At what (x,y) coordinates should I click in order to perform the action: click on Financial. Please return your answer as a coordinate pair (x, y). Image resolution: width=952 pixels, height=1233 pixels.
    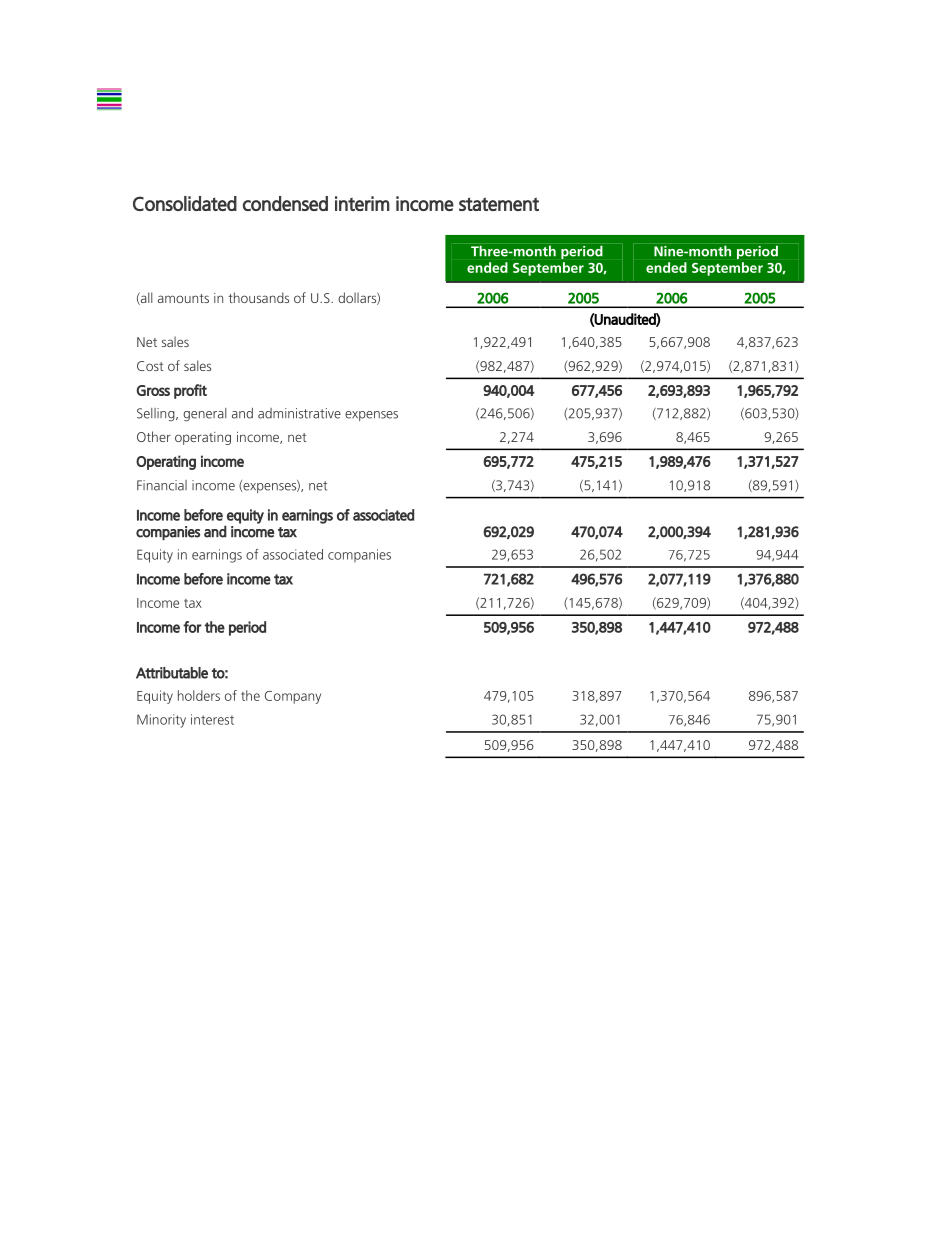
    Looking at the image, I should click on (162, 485).
